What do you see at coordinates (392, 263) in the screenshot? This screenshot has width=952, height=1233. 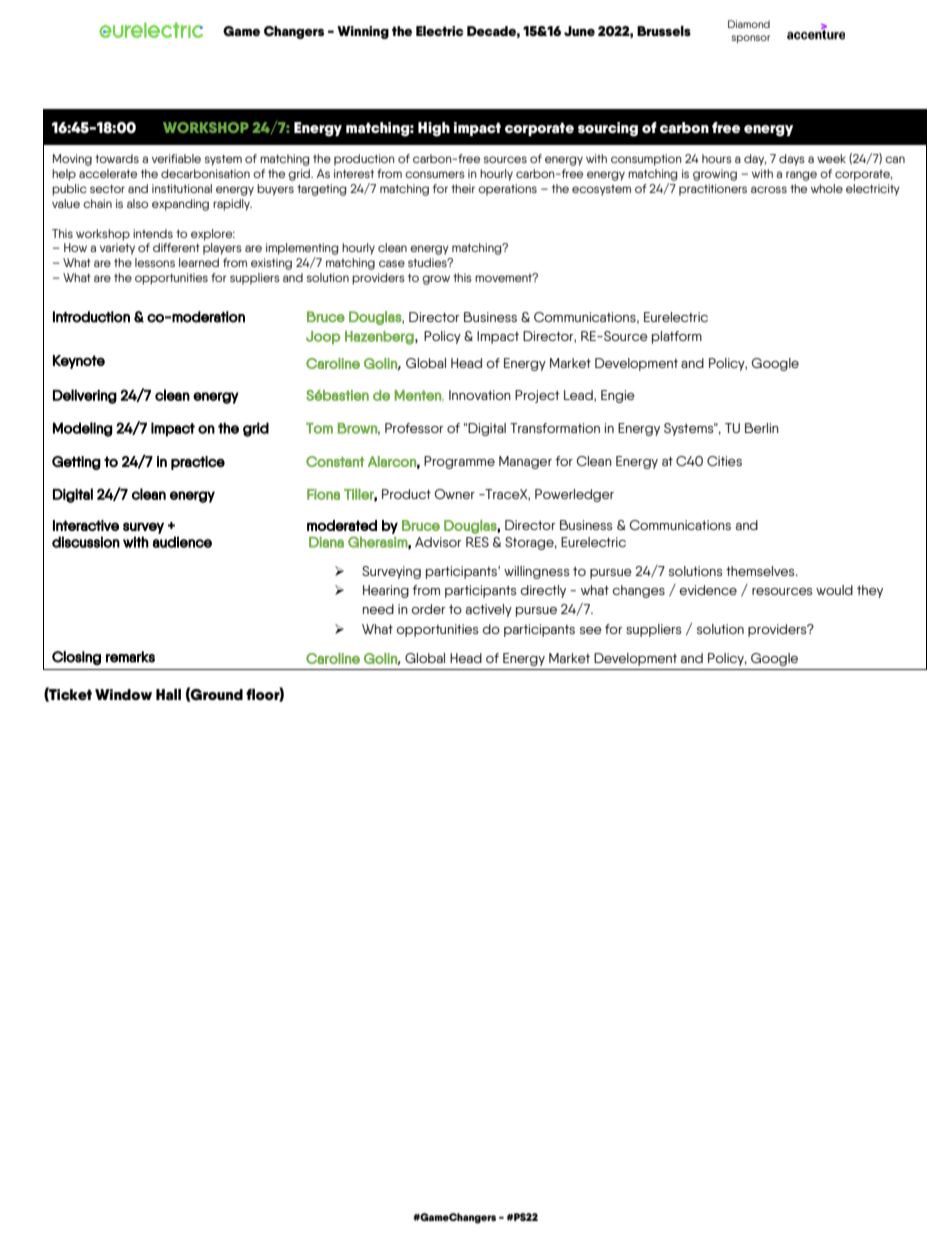 I see `case` at bounding box center [392, 263].
